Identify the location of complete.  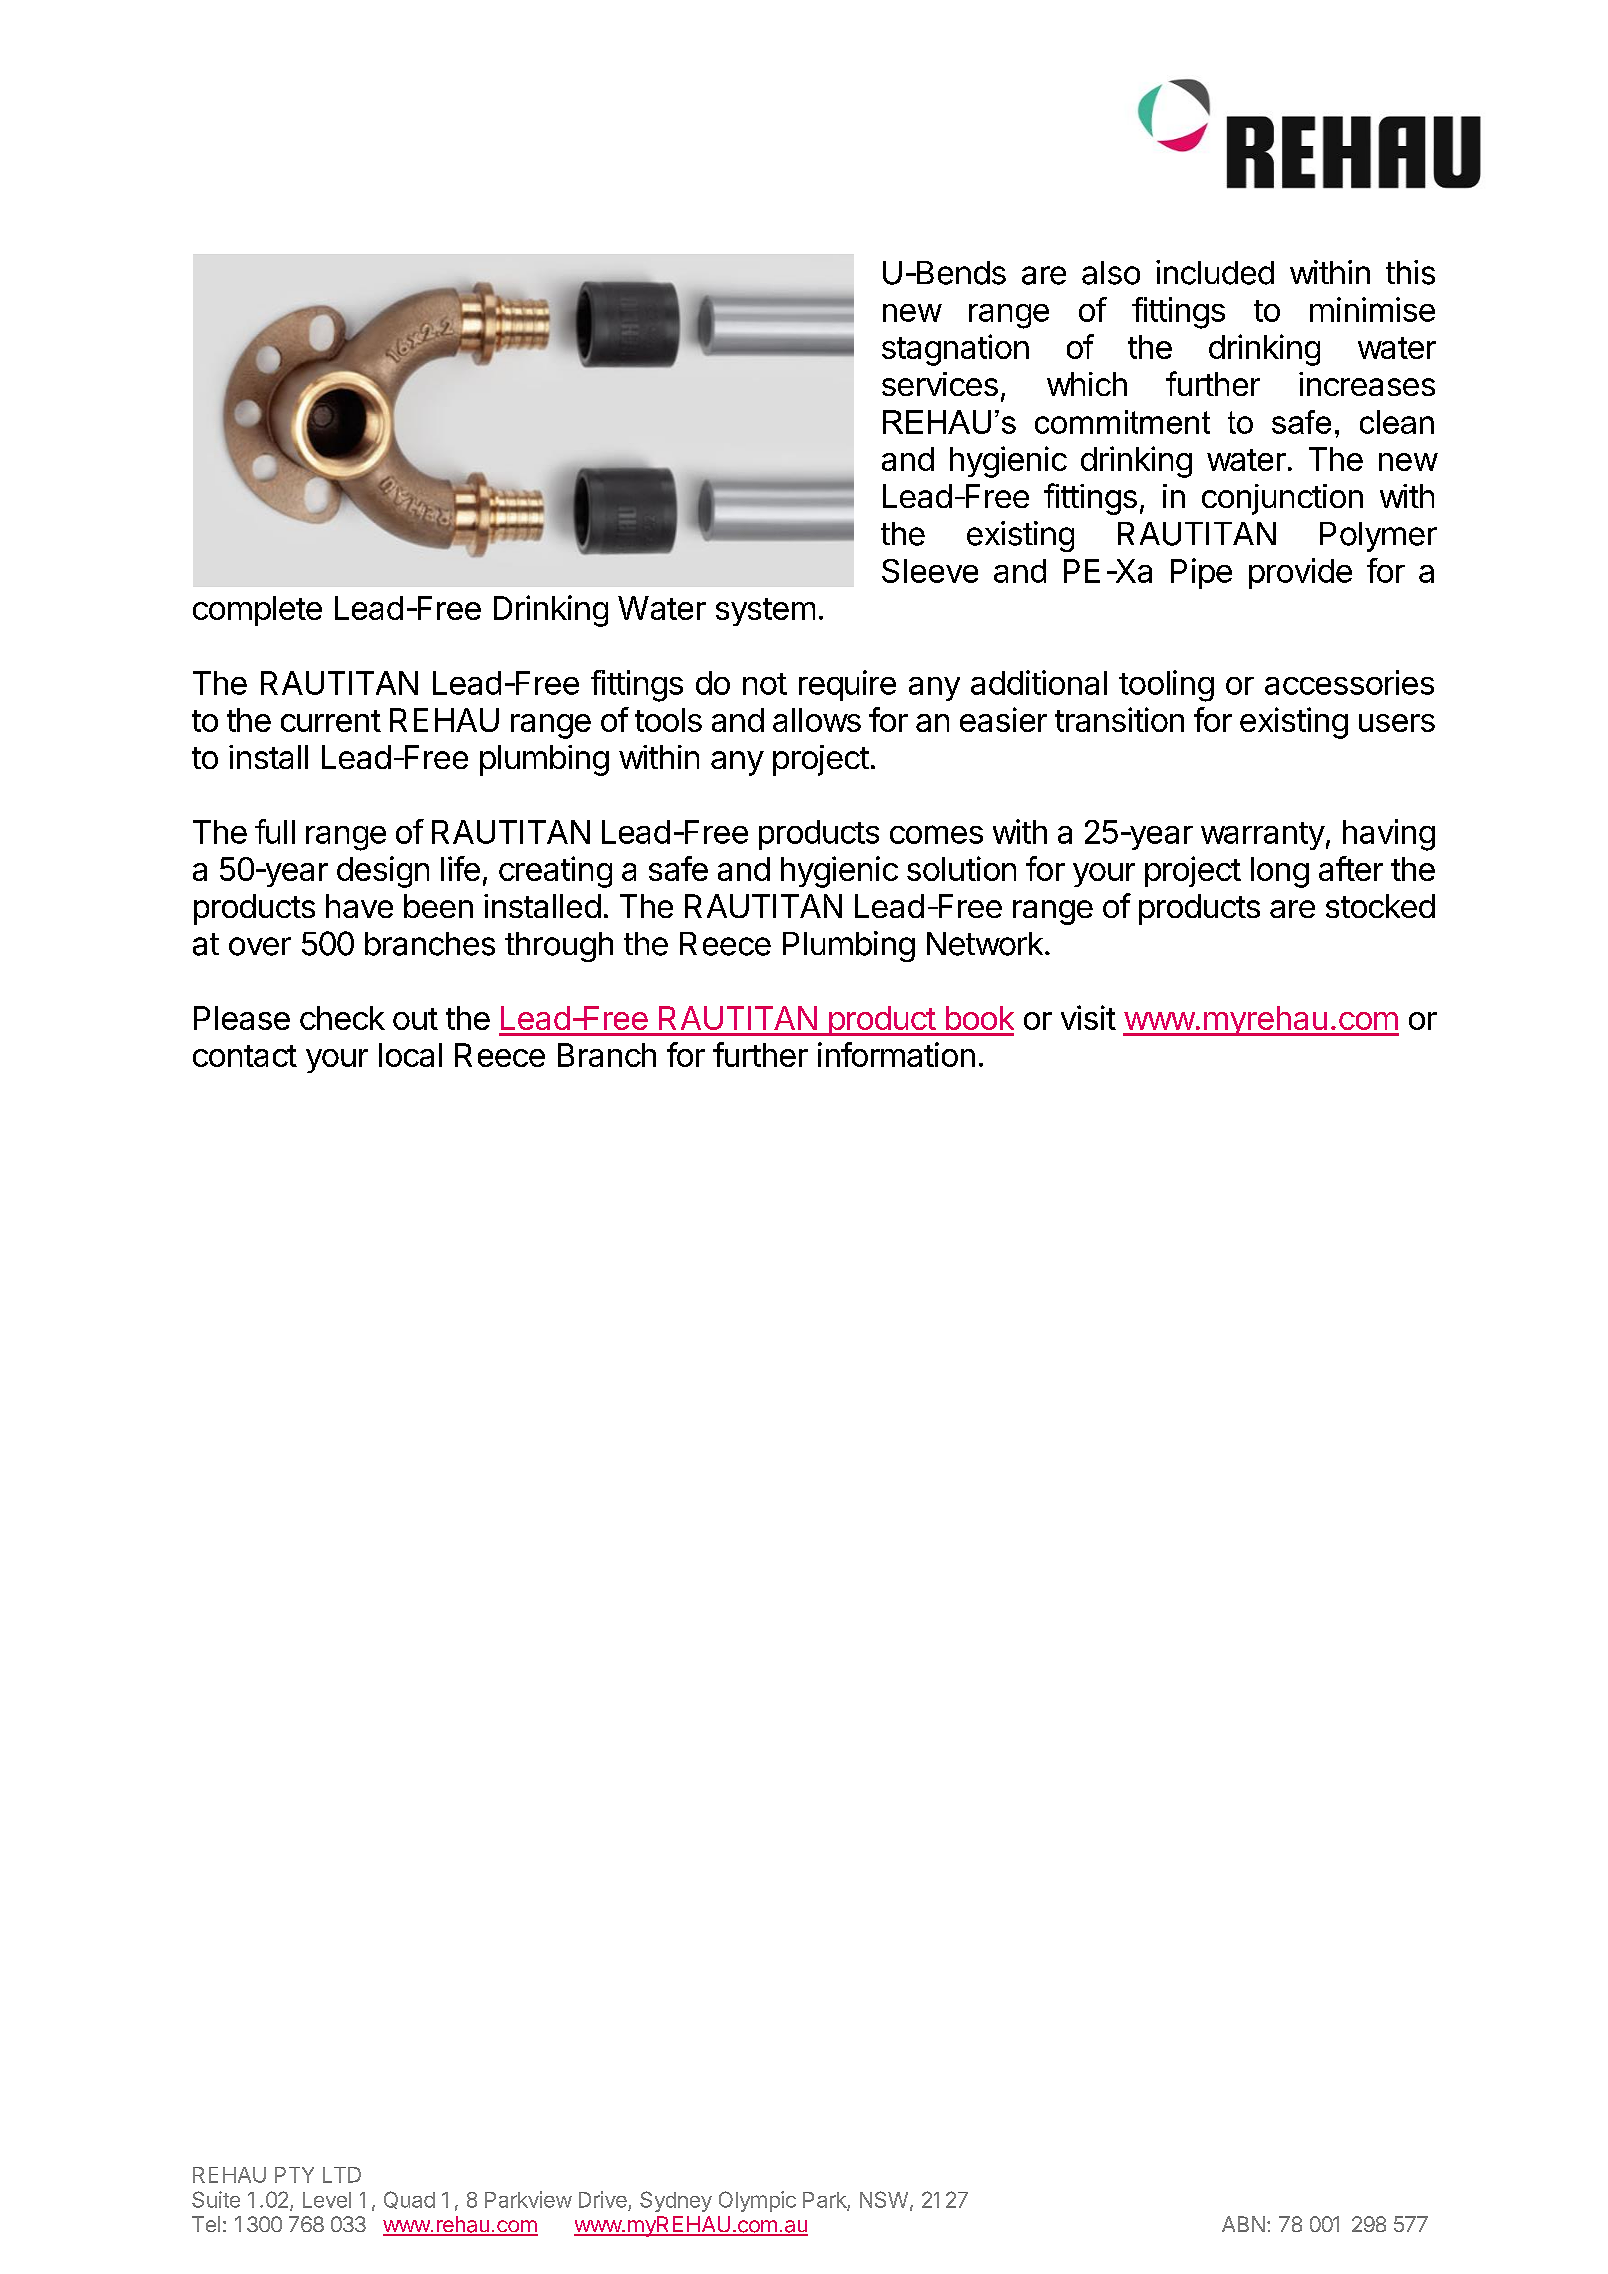
(257, 611).
